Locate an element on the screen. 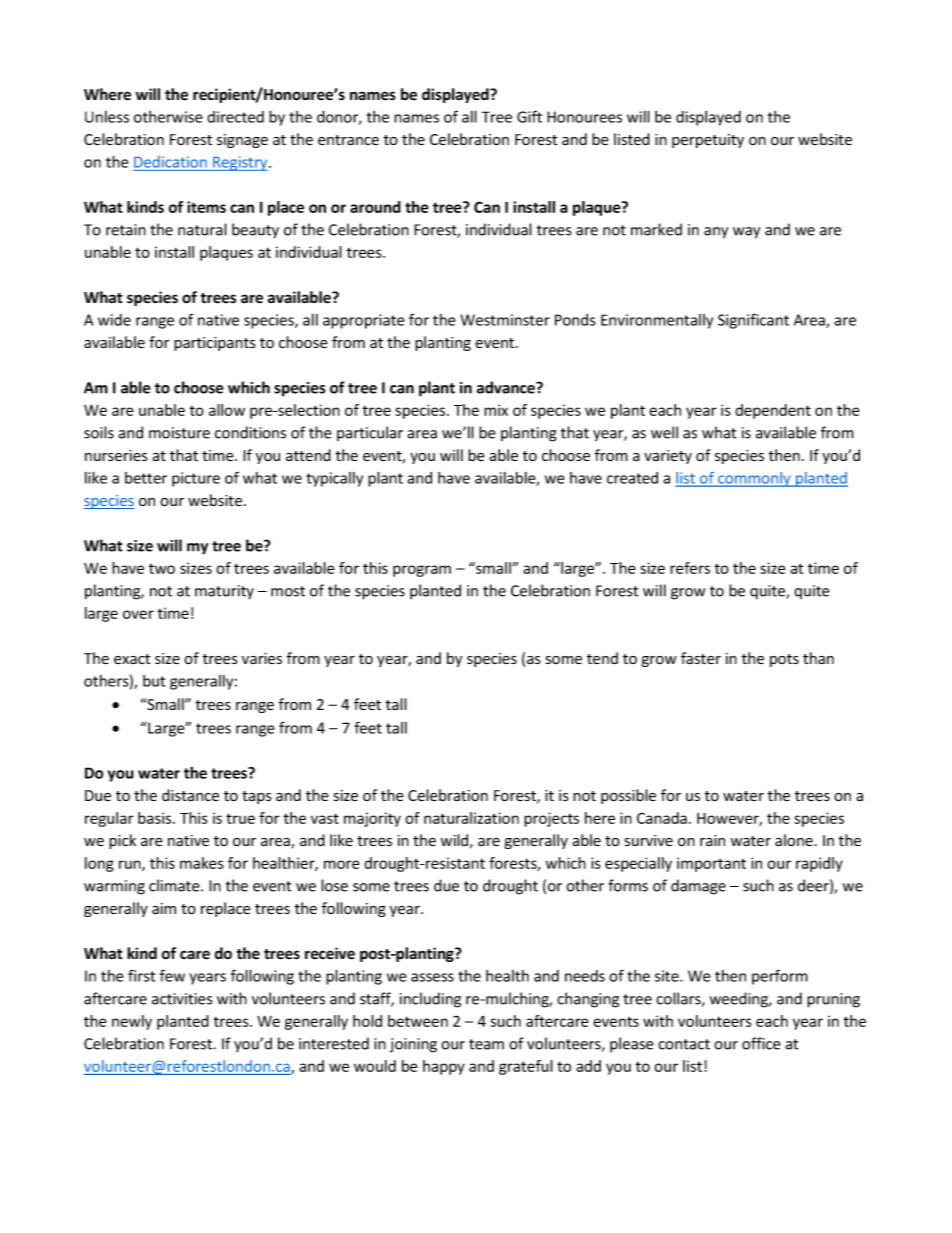 This screenshot has width=952, height=1233. refers is located at coordinates (690, 568).
